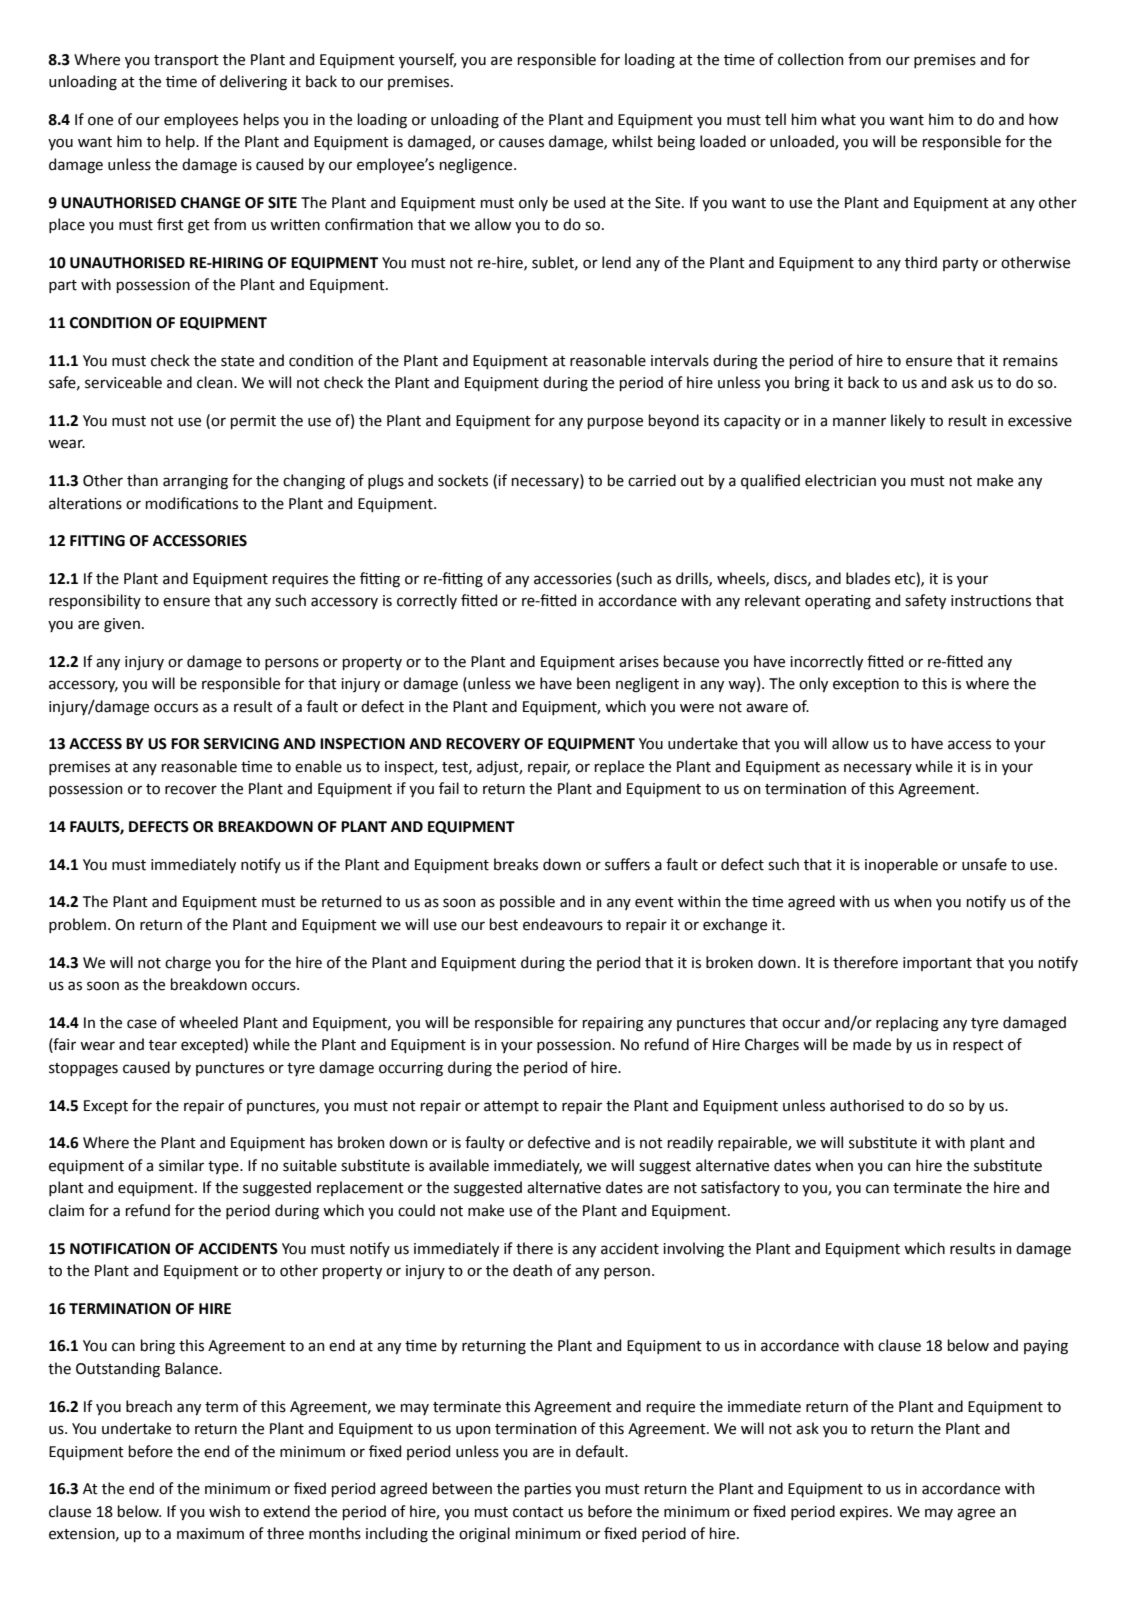  Describe the element at coordinates (516, 864) in the image. I see `breaks` at that location.
